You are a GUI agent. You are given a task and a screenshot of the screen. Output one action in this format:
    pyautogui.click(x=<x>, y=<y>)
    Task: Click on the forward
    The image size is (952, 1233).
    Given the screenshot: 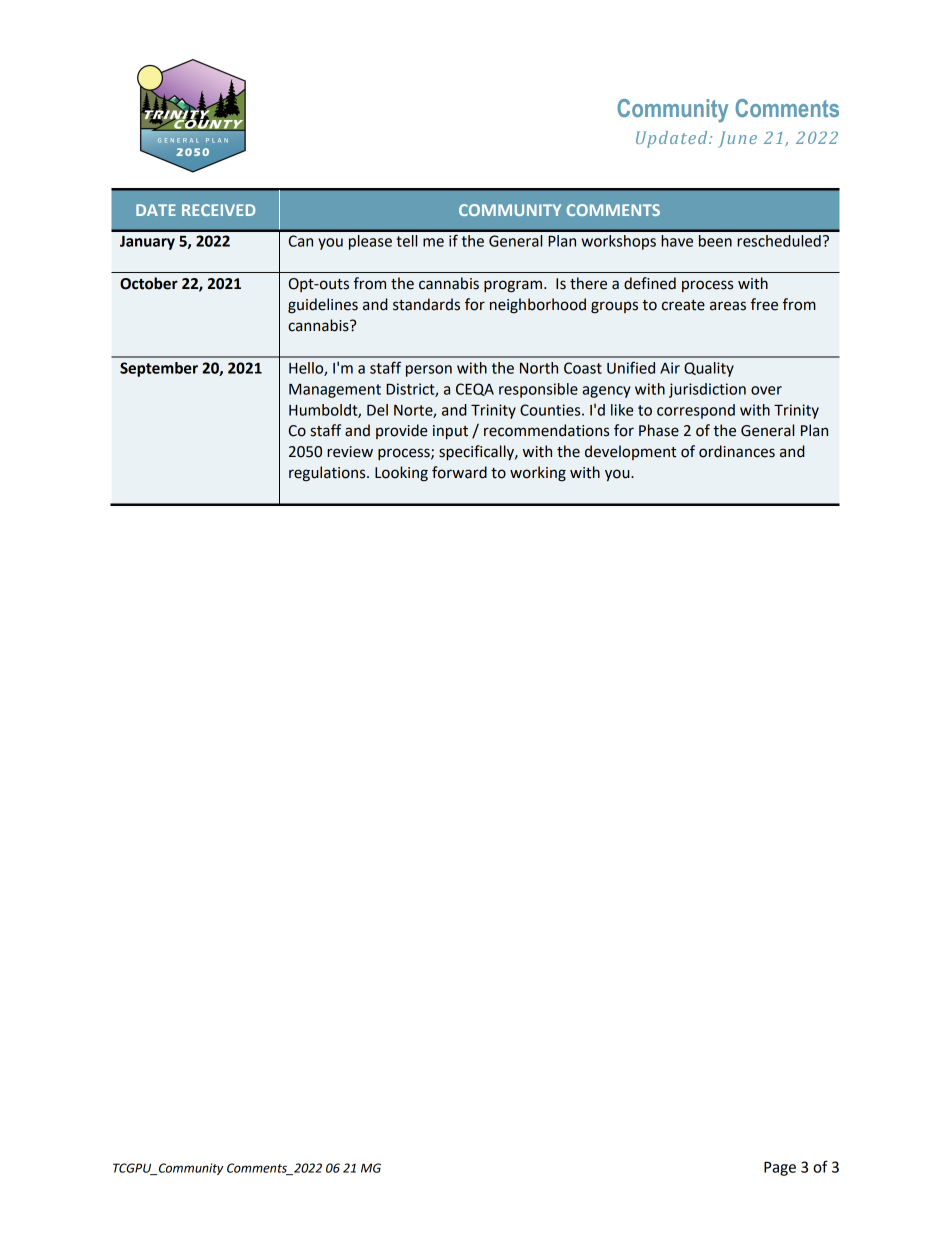 What is the action you would take?
    pyautogui.click(x=459, y=472)
